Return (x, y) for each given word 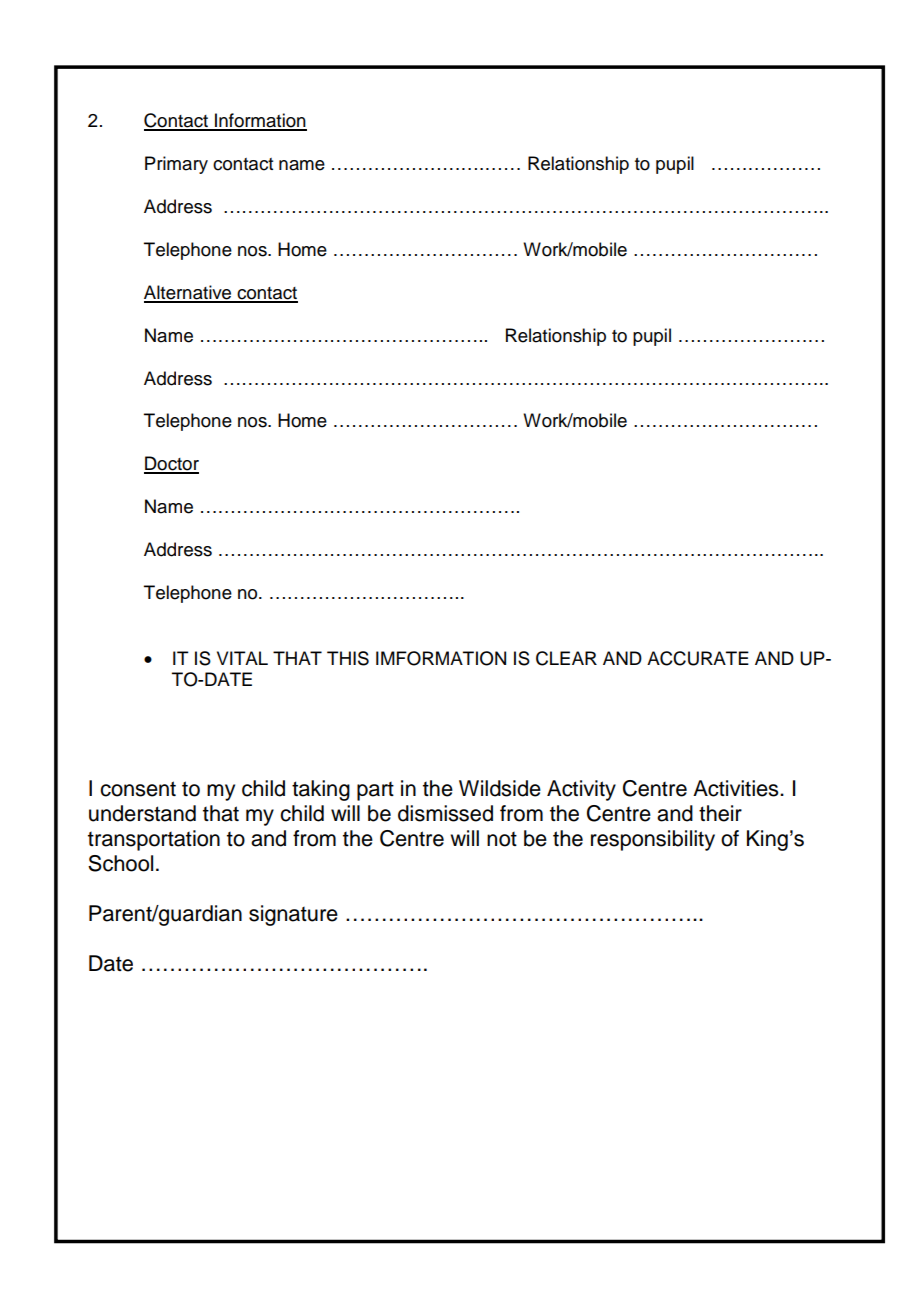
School (120, 863)
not (502, 839)
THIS (348, 658)
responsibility (653, 840)
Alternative (189, 293)
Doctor (171, 464)
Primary (176, 165)
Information (260, 121)
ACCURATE (698, 658)
